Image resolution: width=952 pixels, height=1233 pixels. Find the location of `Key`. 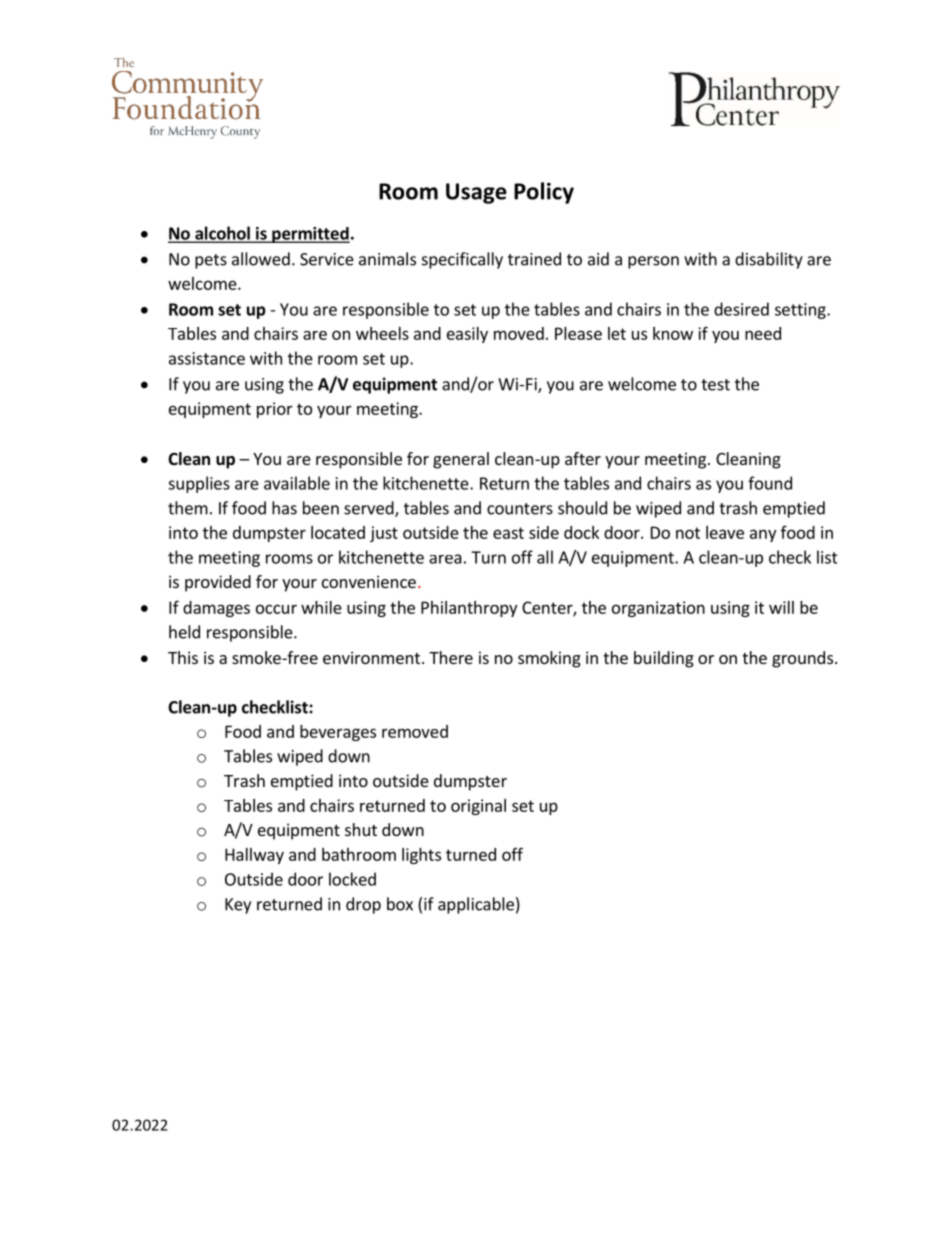

Key is located at coordinates (238, 906).
